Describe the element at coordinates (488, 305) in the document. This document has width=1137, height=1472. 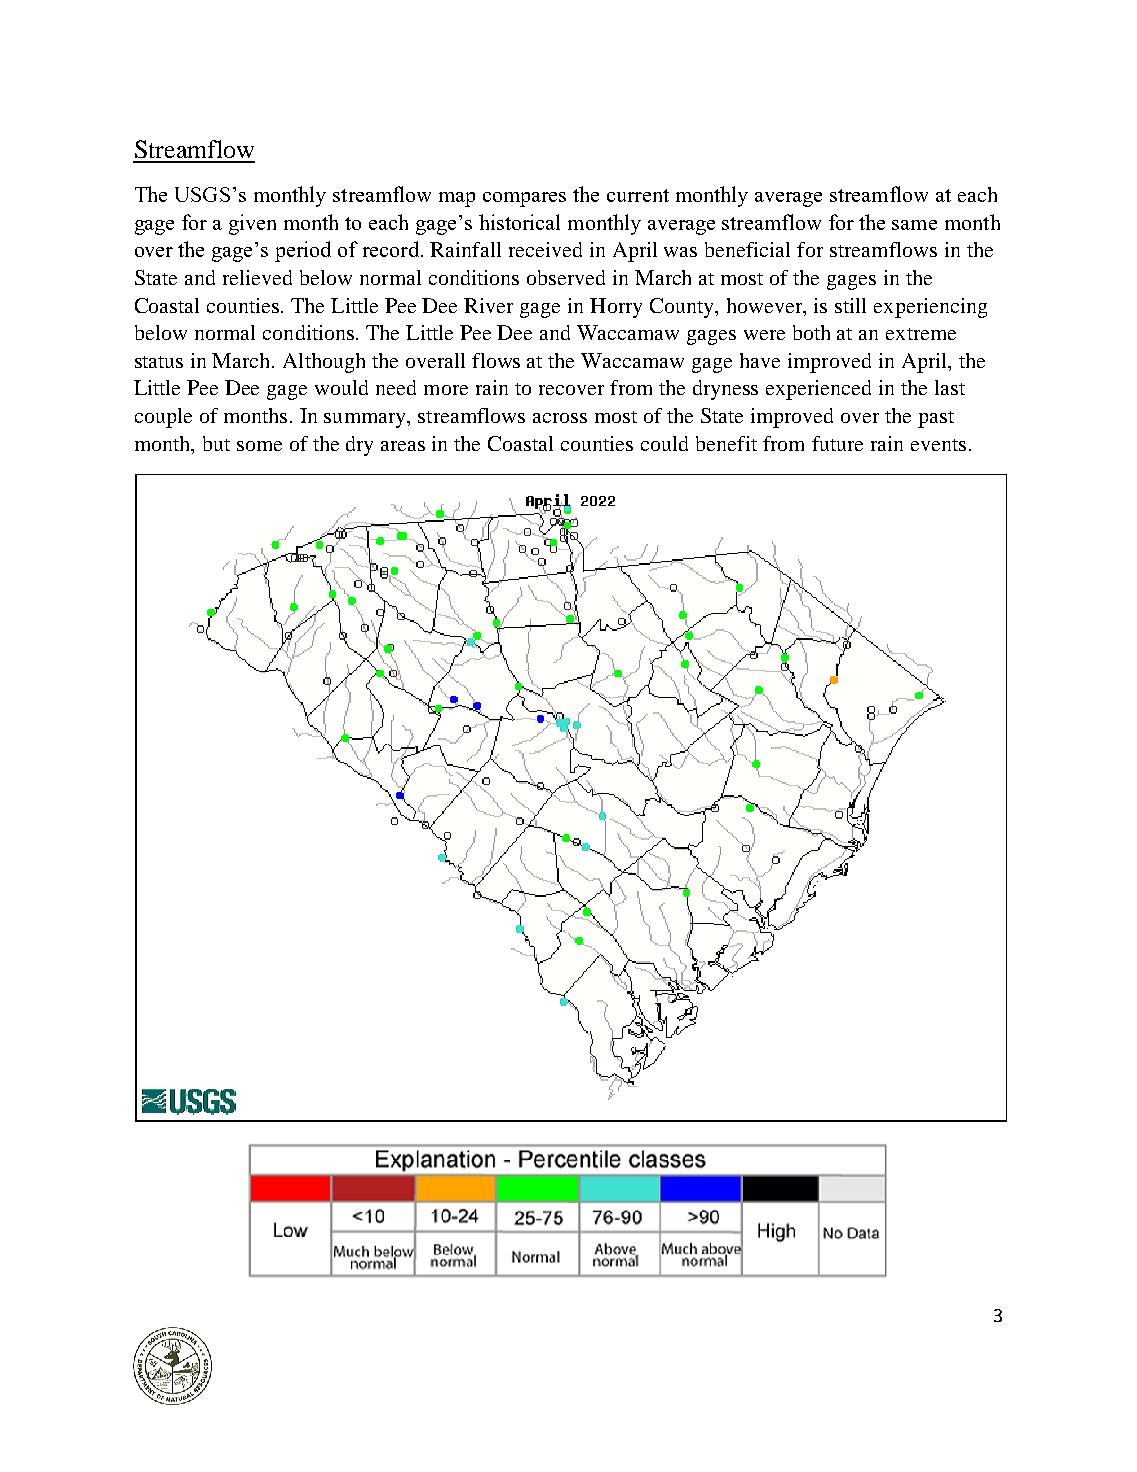
I see `River` at that location.
